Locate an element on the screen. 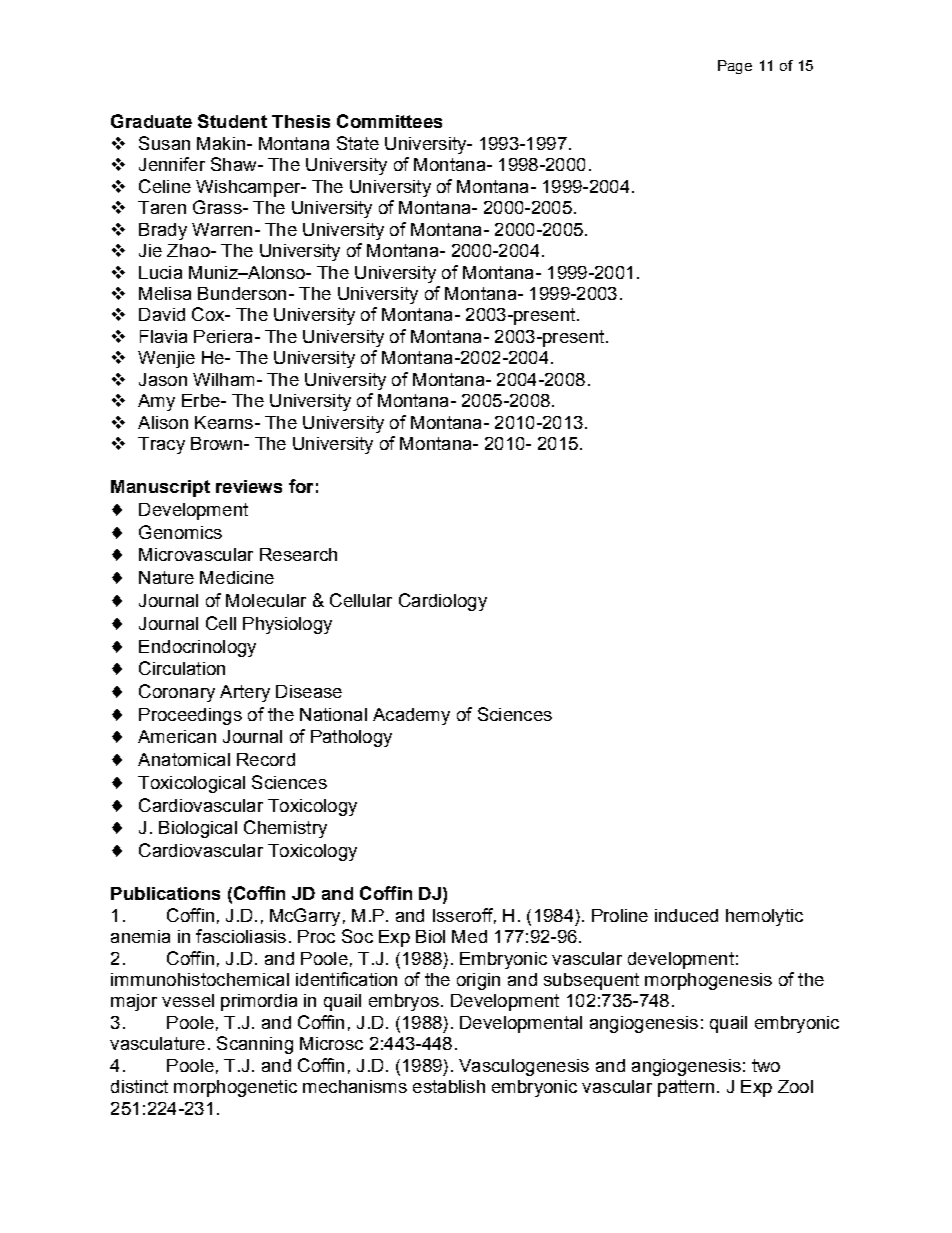 This screenshot has width=952, height=1233. Academy is located at coordinates (411, 716).
